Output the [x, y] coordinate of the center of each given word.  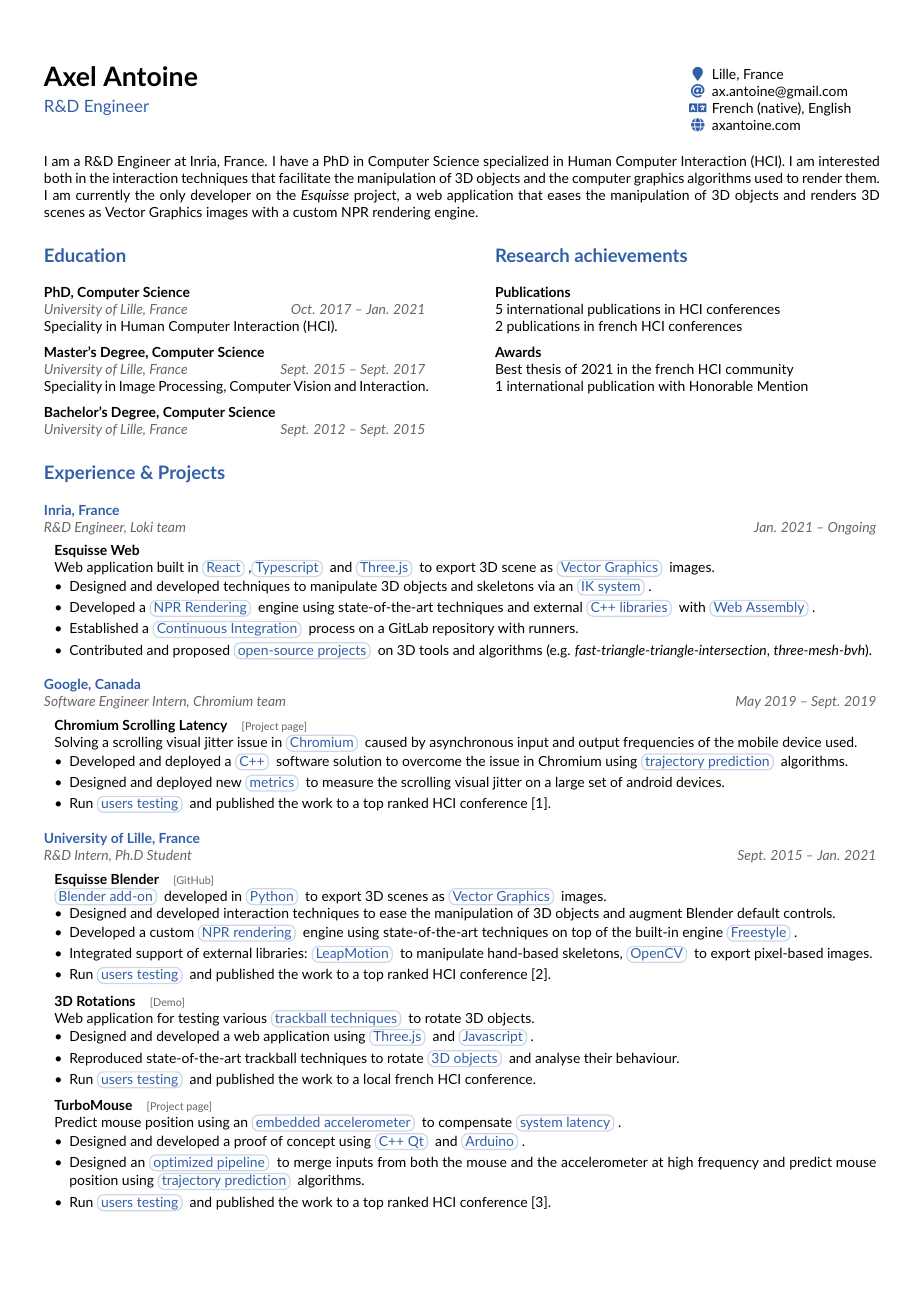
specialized [515, 162]
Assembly [775, 608]
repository [463, 629]
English [830, 109]
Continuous [192, 628]
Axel [69, 76]
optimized [183, 1163]
